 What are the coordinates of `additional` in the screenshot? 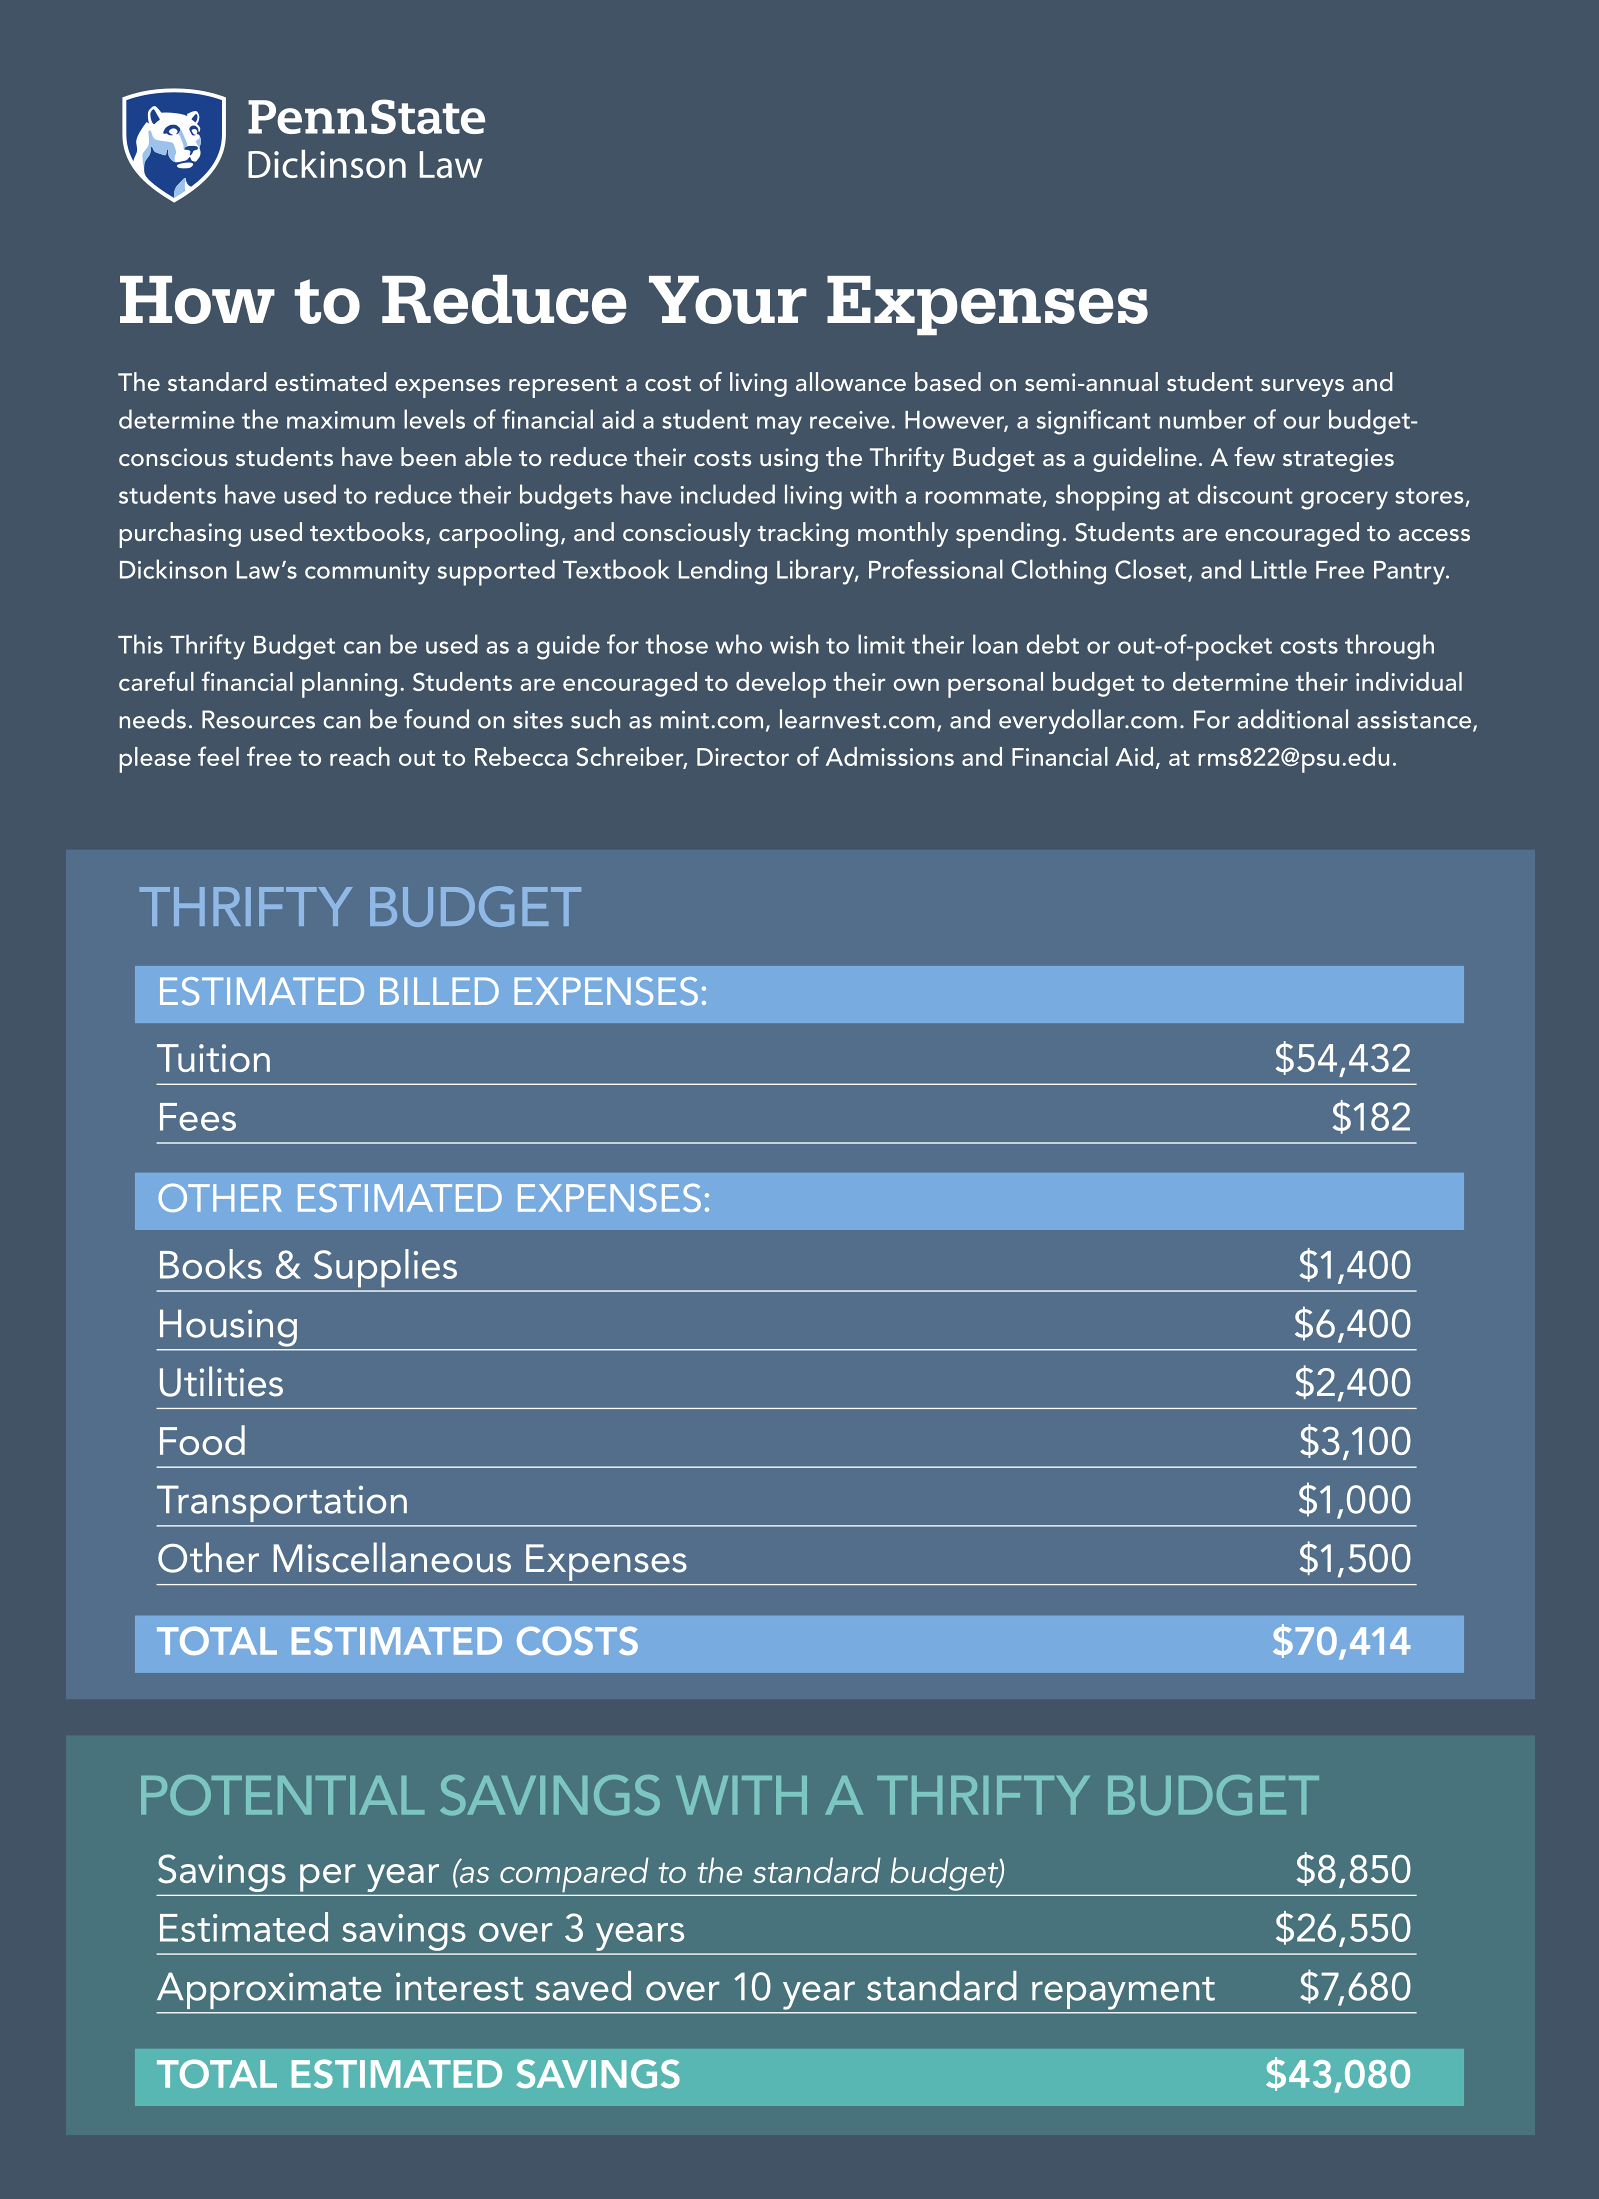 It's located at (1292, 719).
